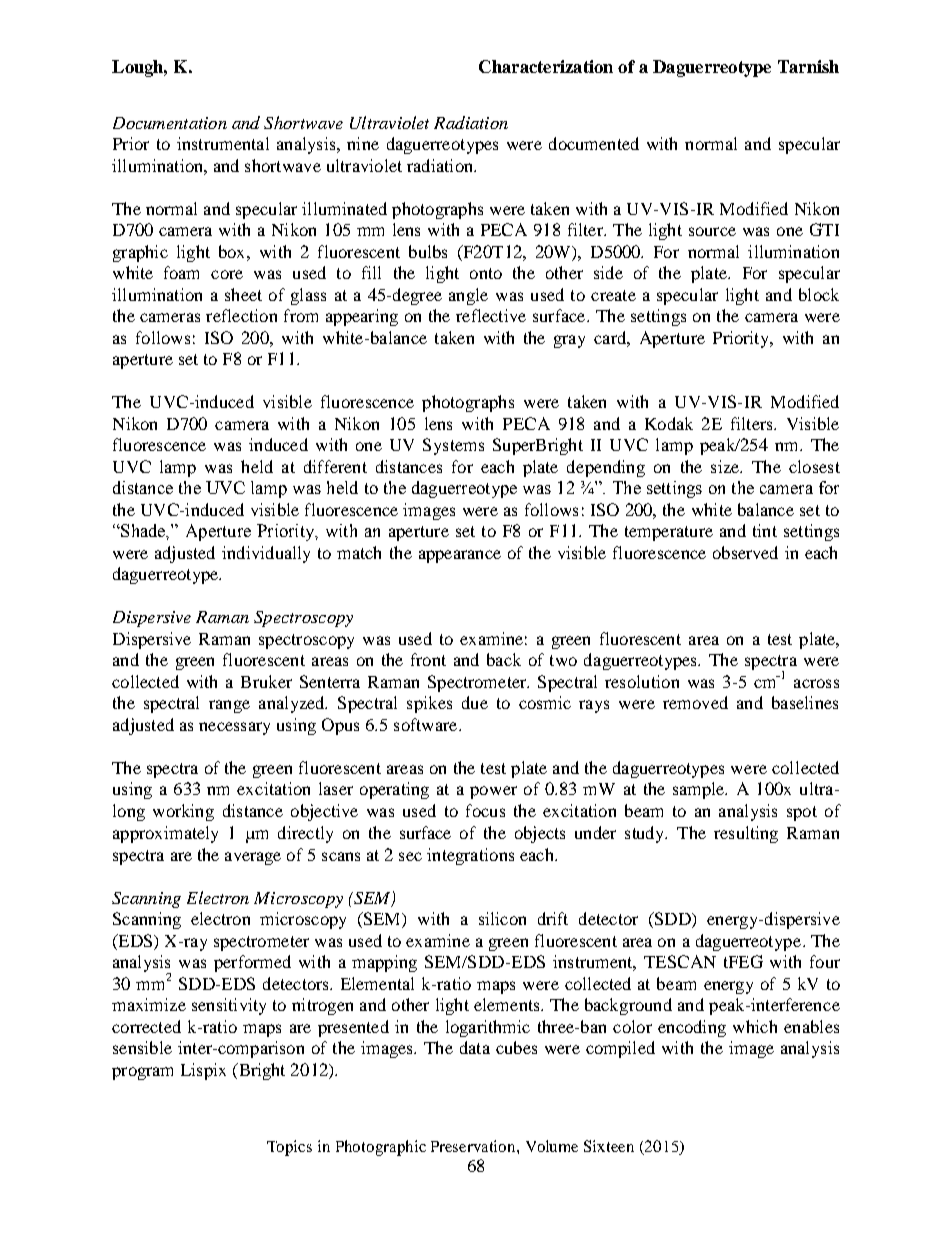 Image resolution: width=952 pixels, height=1233 pixels. What do you see at coordinates (745, 552) in the screenshot?
I see `observed` at bounding box center [745, 552].
